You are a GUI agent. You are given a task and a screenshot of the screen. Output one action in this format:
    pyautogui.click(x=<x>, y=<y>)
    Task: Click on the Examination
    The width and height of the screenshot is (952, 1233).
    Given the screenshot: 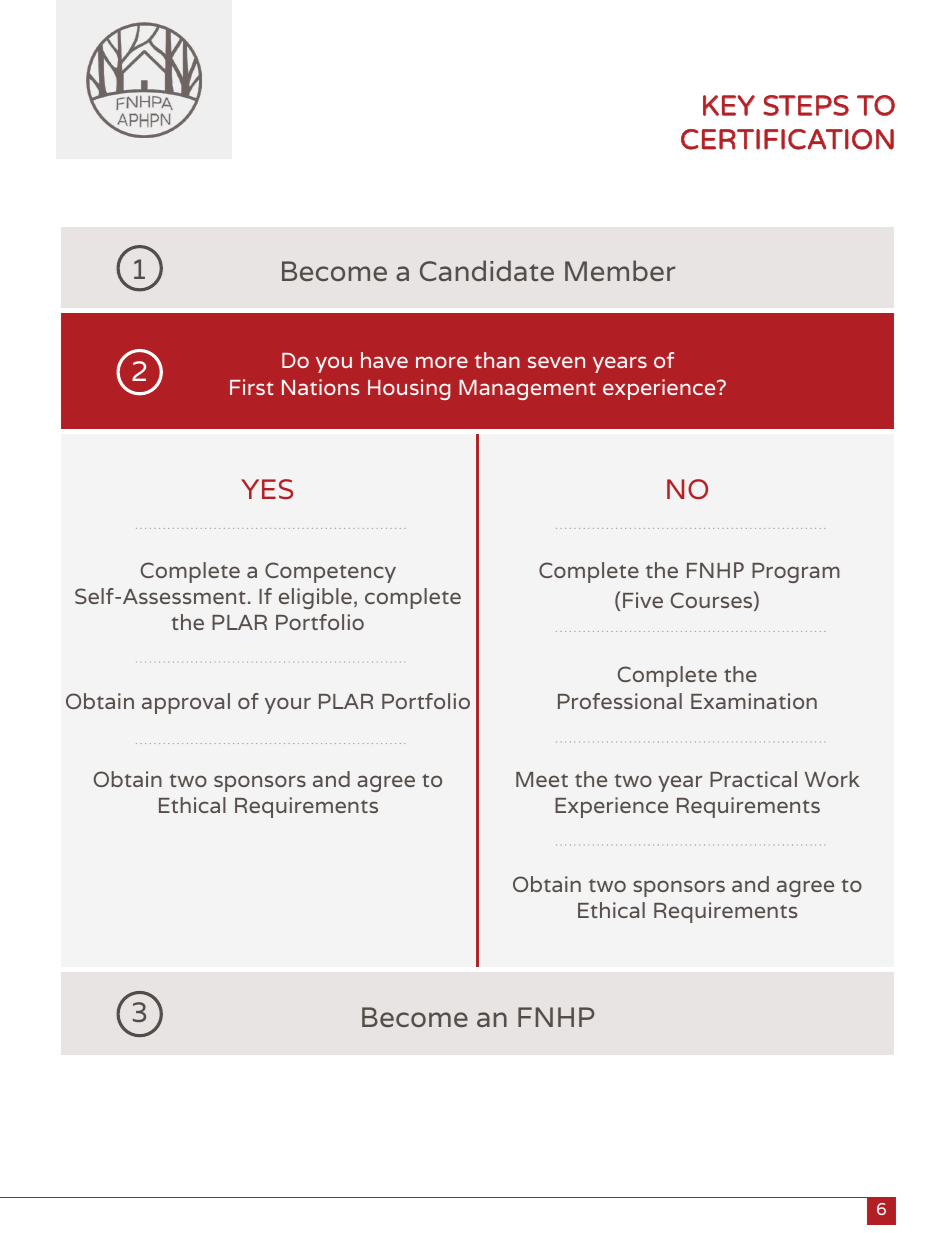 What is the action you would take?
    pyautogui.click(x=754, y=701)
